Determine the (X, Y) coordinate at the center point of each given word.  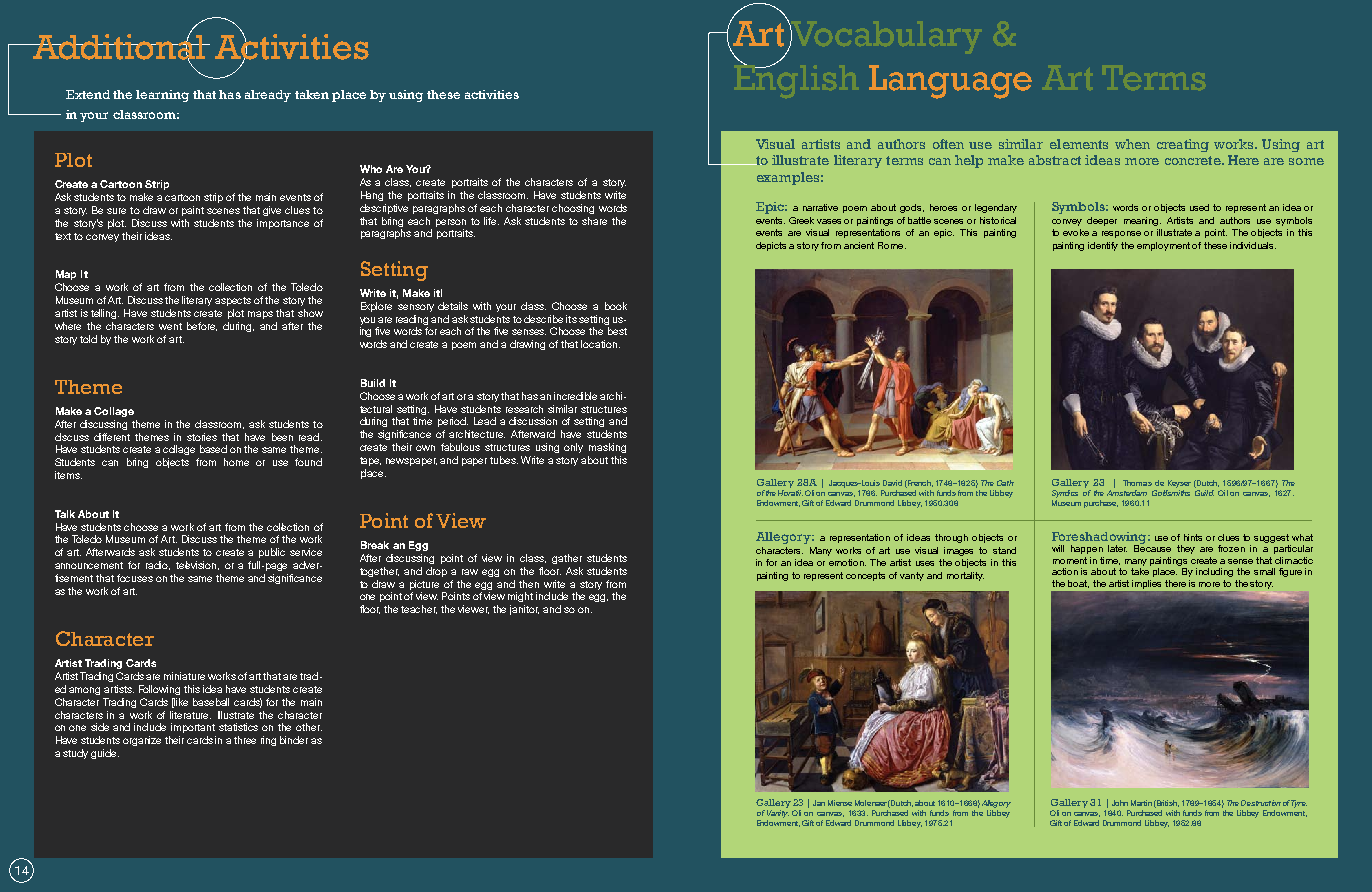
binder (294, 740)
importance (283, 224)
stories (202, 437)
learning (162, 96)
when (1132, 144)
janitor (524, 610)
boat (1078, 584)
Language (950, 82)
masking (607, 448)
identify (1103, 246)
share (594, 221)
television (197, 565)
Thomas (1137, 483)
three (245, 740)
